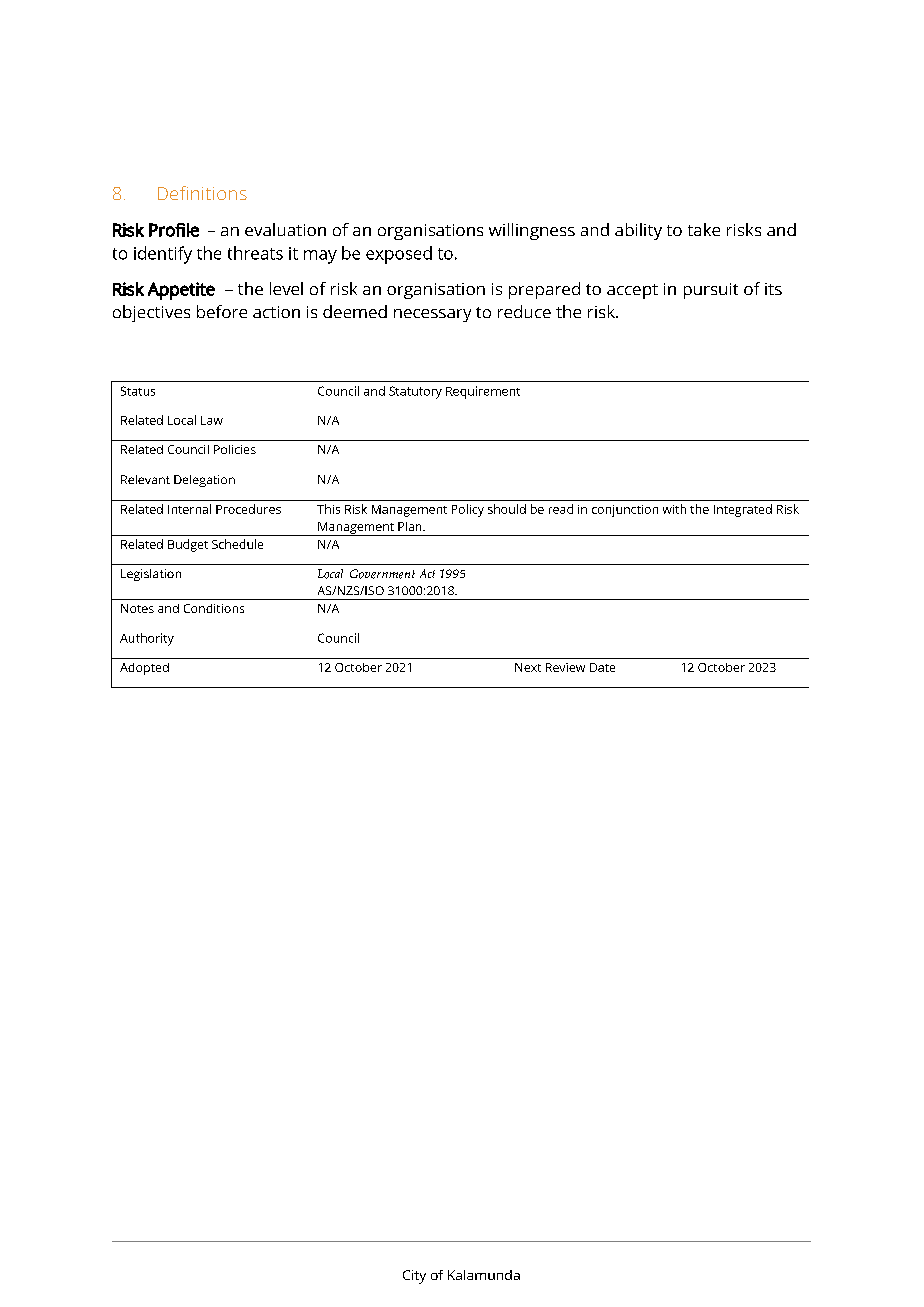 The width and height of the document is (924, 1307). Describe the element at coordinates (674, 509) in the document. I see `with` at that location.
